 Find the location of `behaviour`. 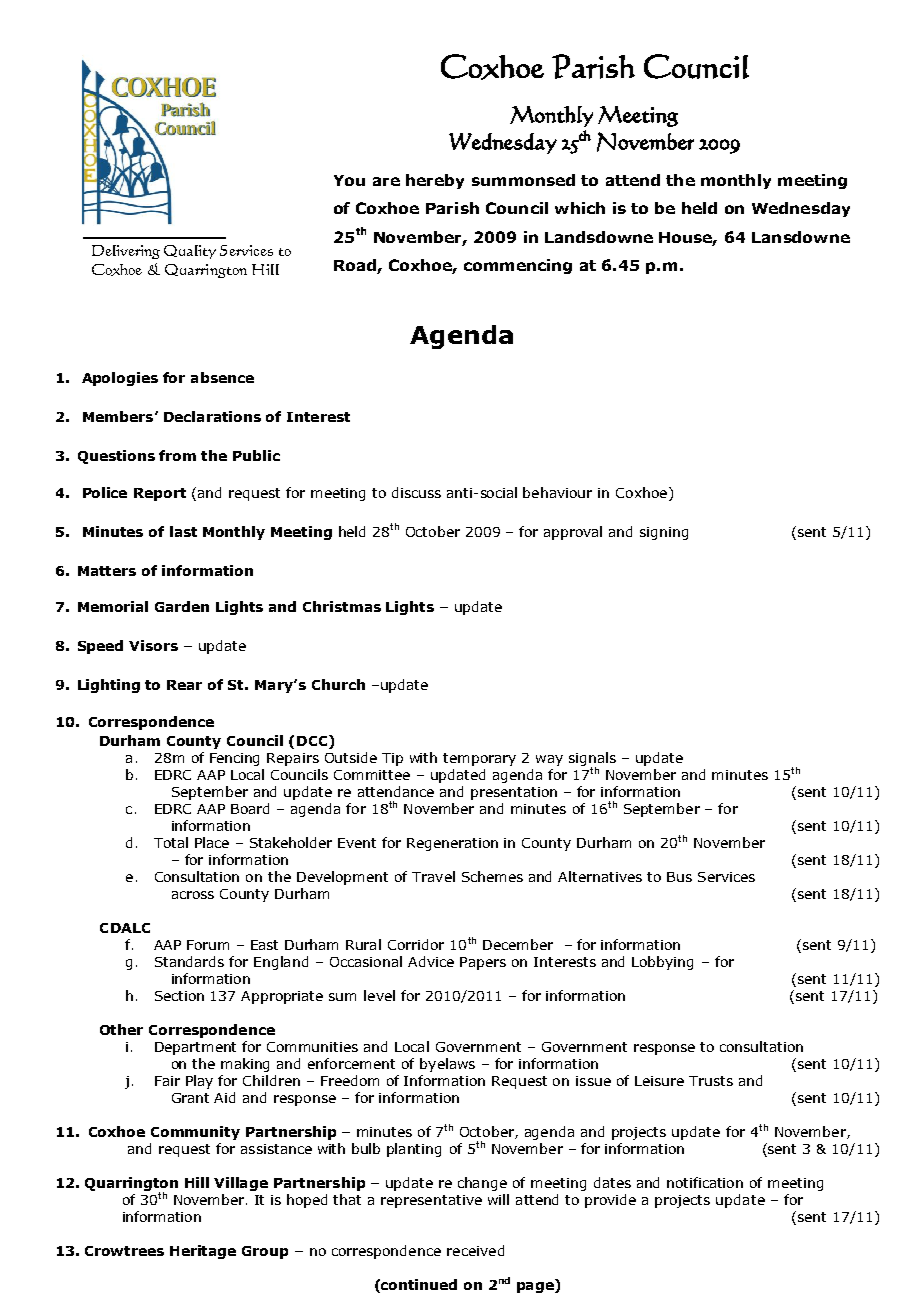

behaviour is located at coordinates (557, 492).
